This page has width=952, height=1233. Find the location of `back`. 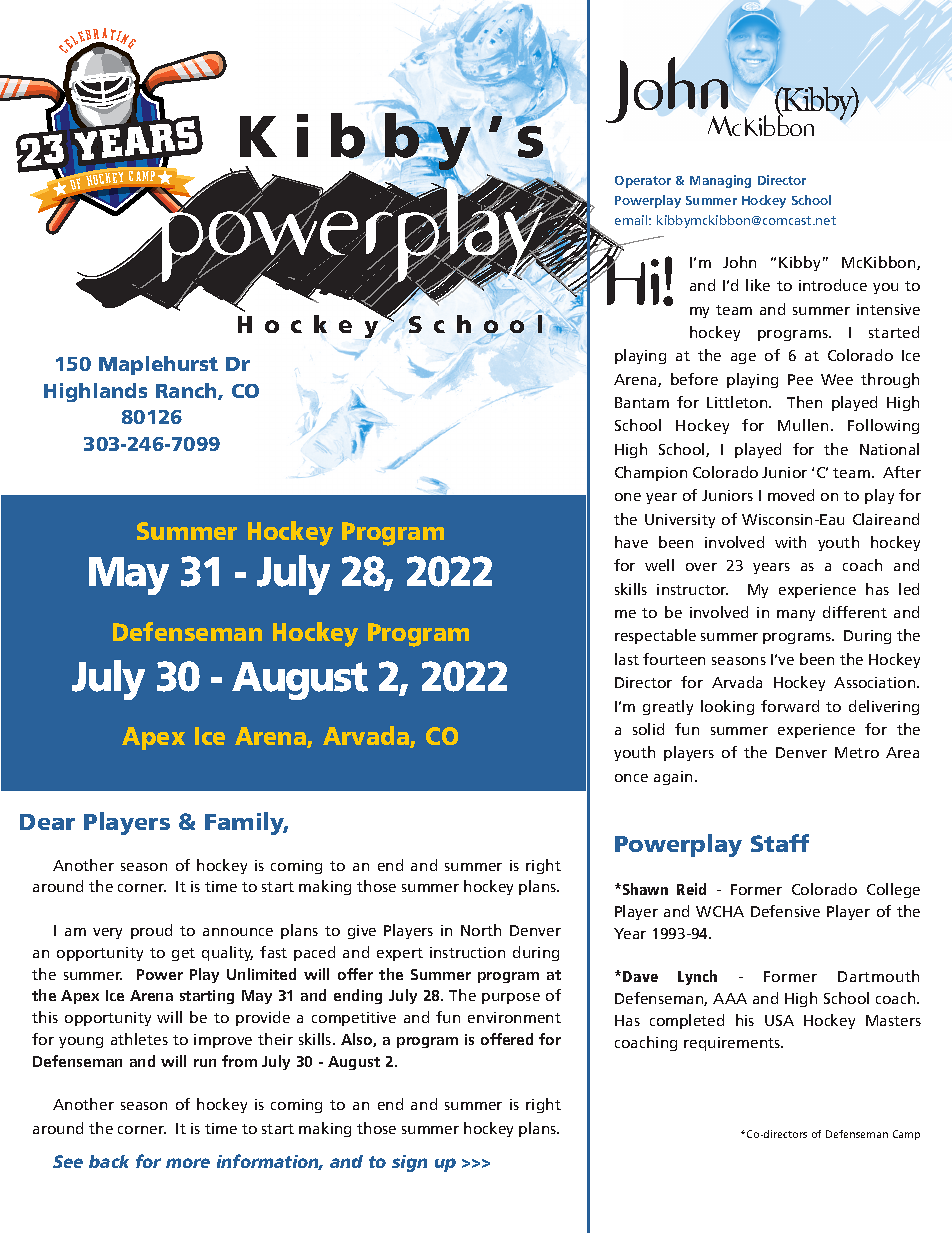

back is located at coordinates (109, 1161).
